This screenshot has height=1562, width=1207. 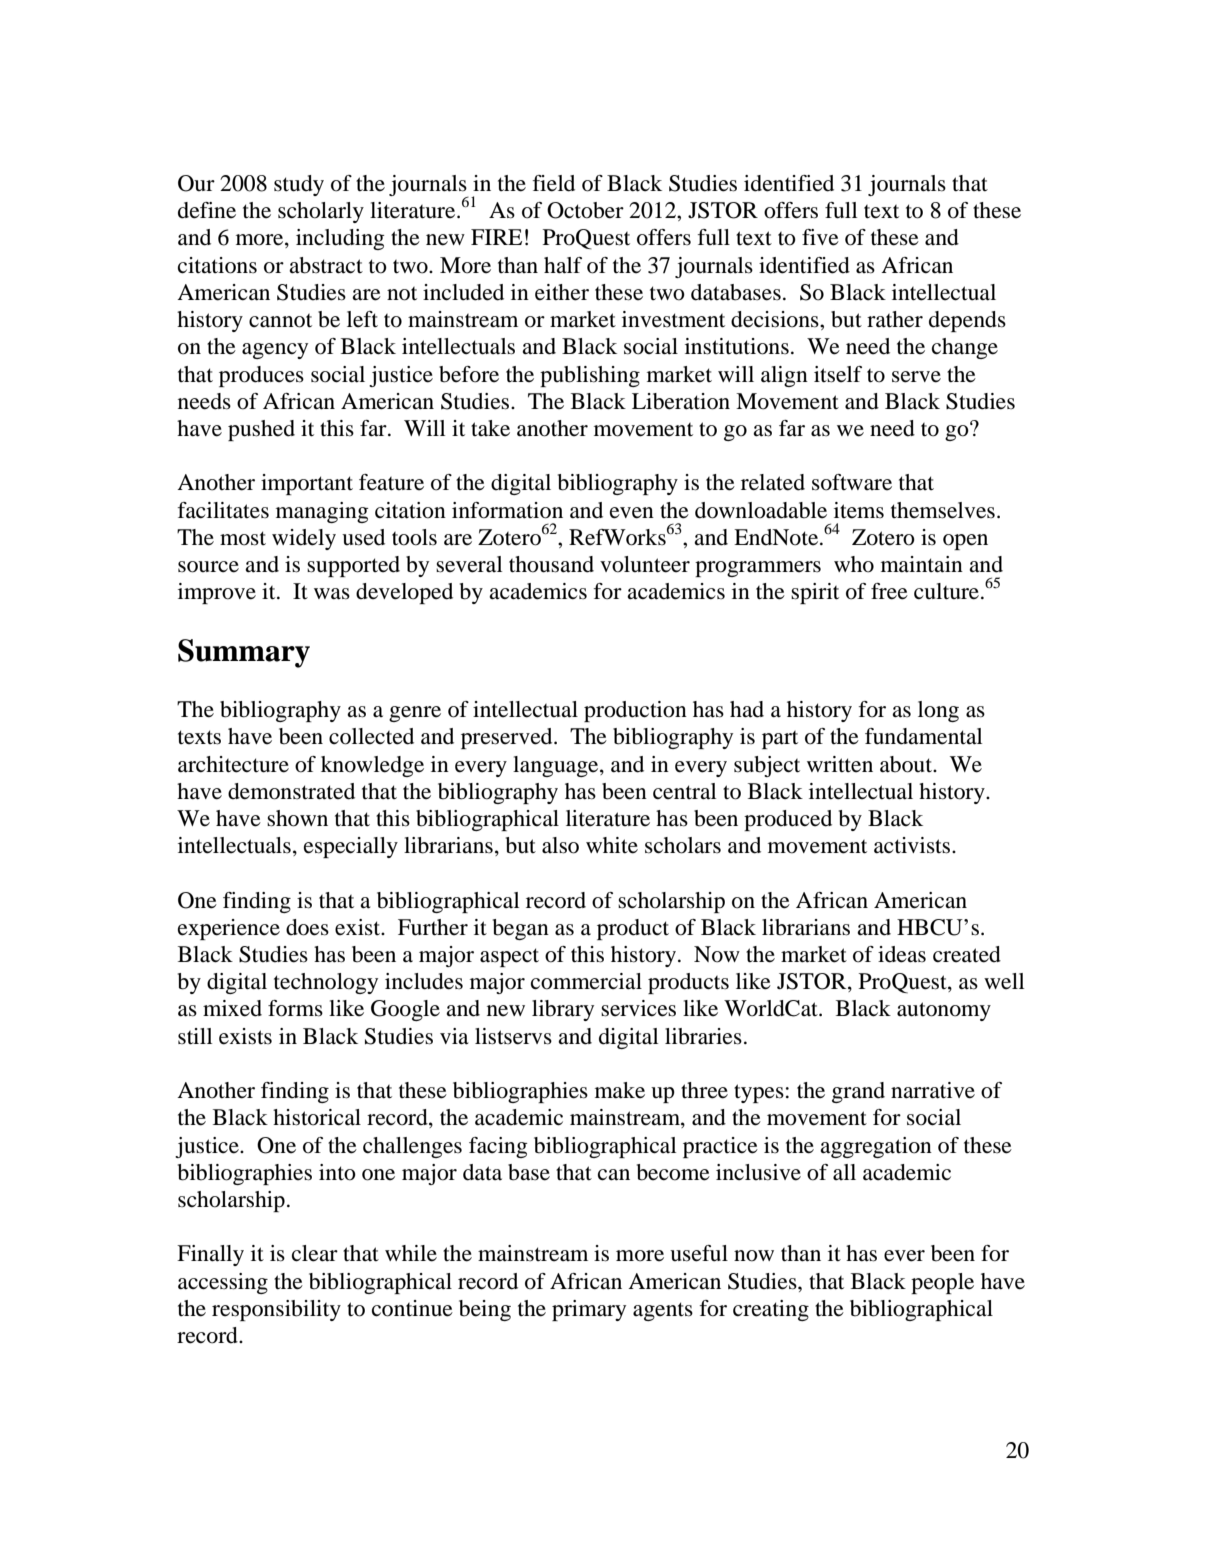 I want to click on primary, so click(x=589, y=1310).
